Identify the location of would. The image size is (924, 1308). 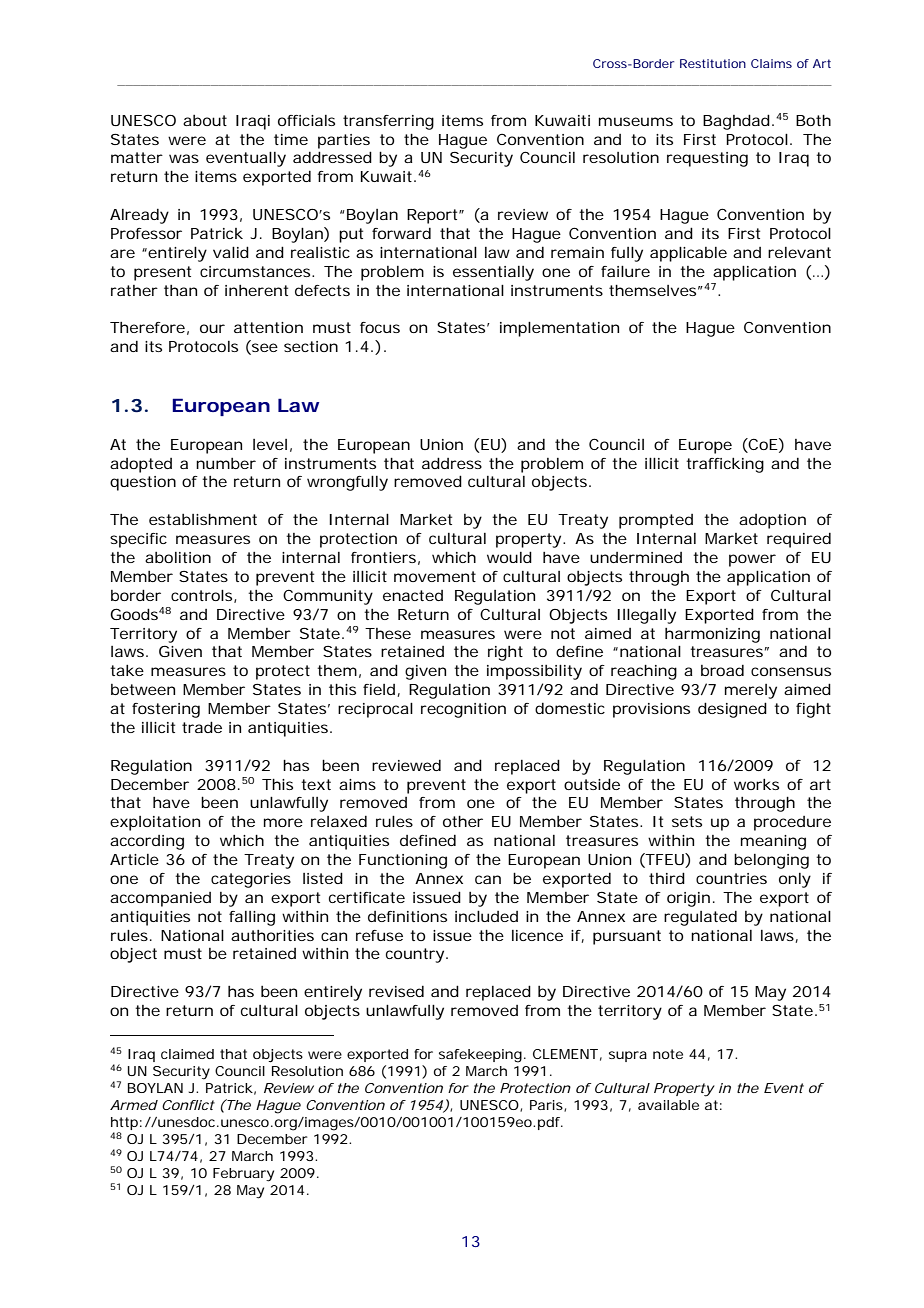
(509, 557).
